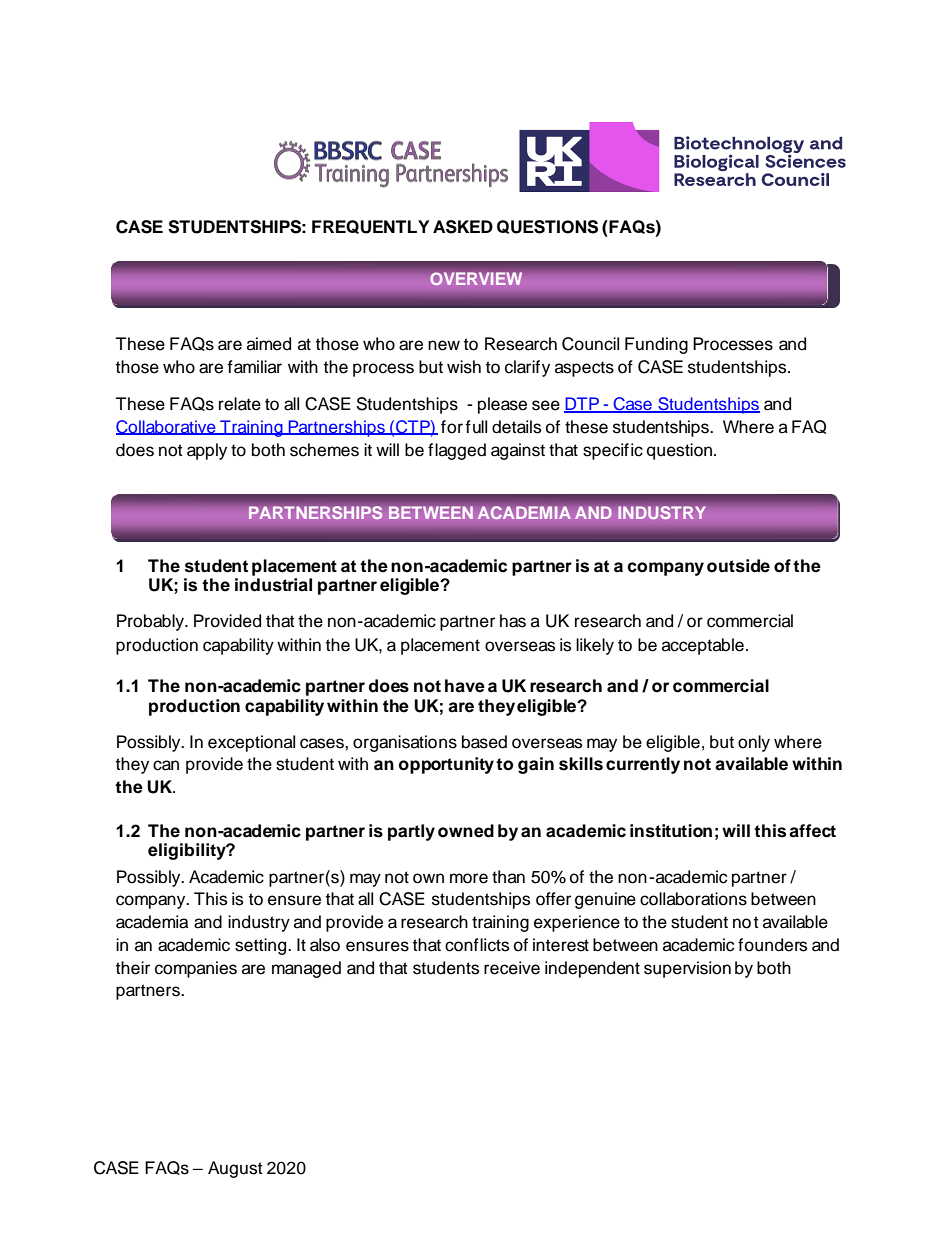  What do you see at coordinates (235, 1169) in the page?
I see `August` at bounding box center [235, 1169].
